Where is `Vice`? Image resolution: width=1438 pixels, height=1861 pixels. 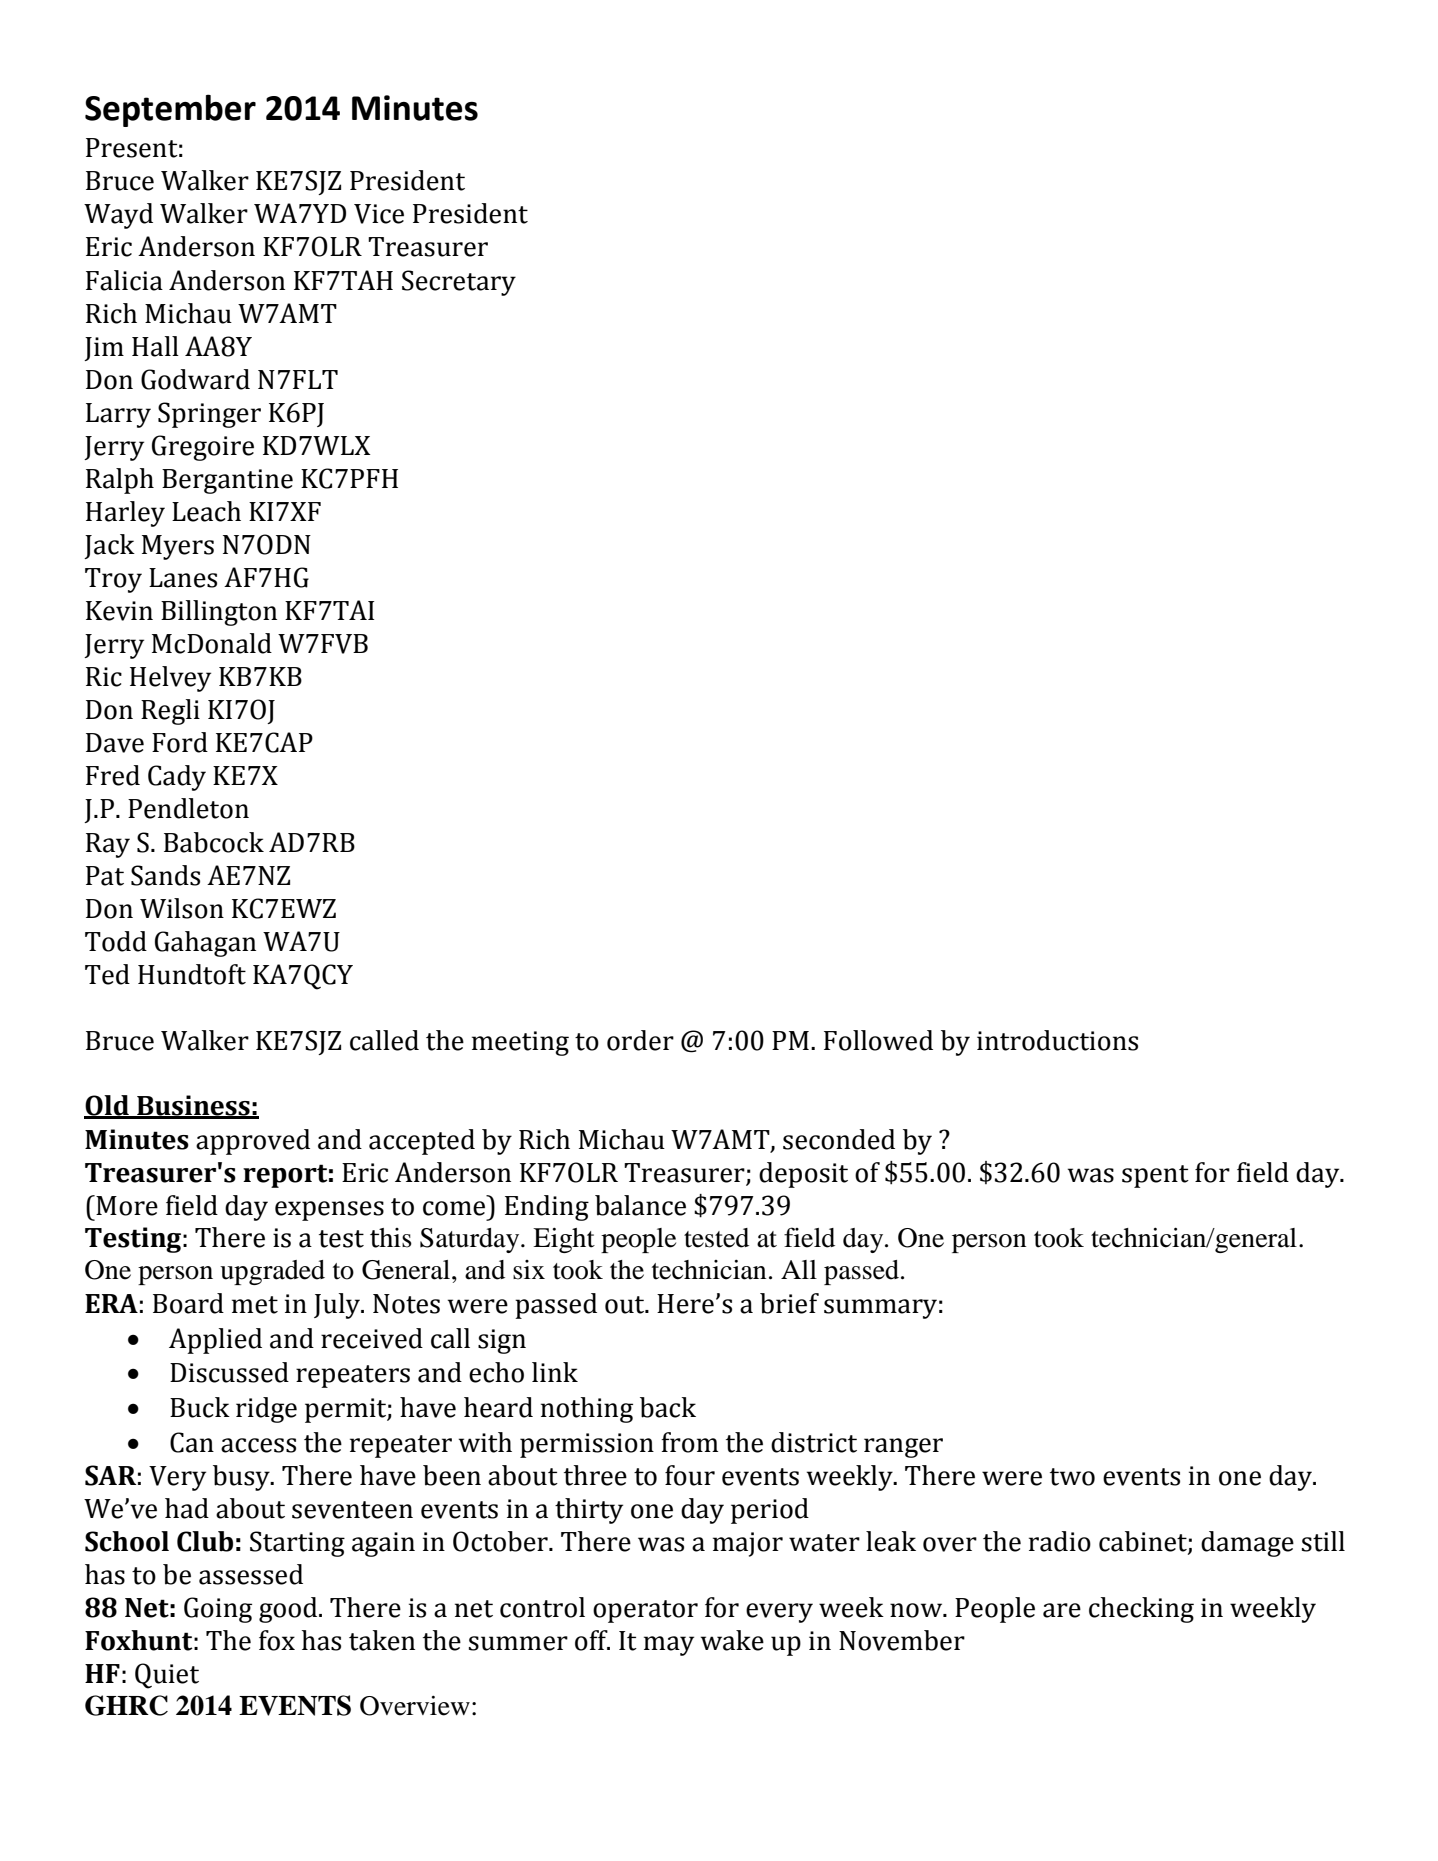 Vice is located at coordinates (379, 214).
